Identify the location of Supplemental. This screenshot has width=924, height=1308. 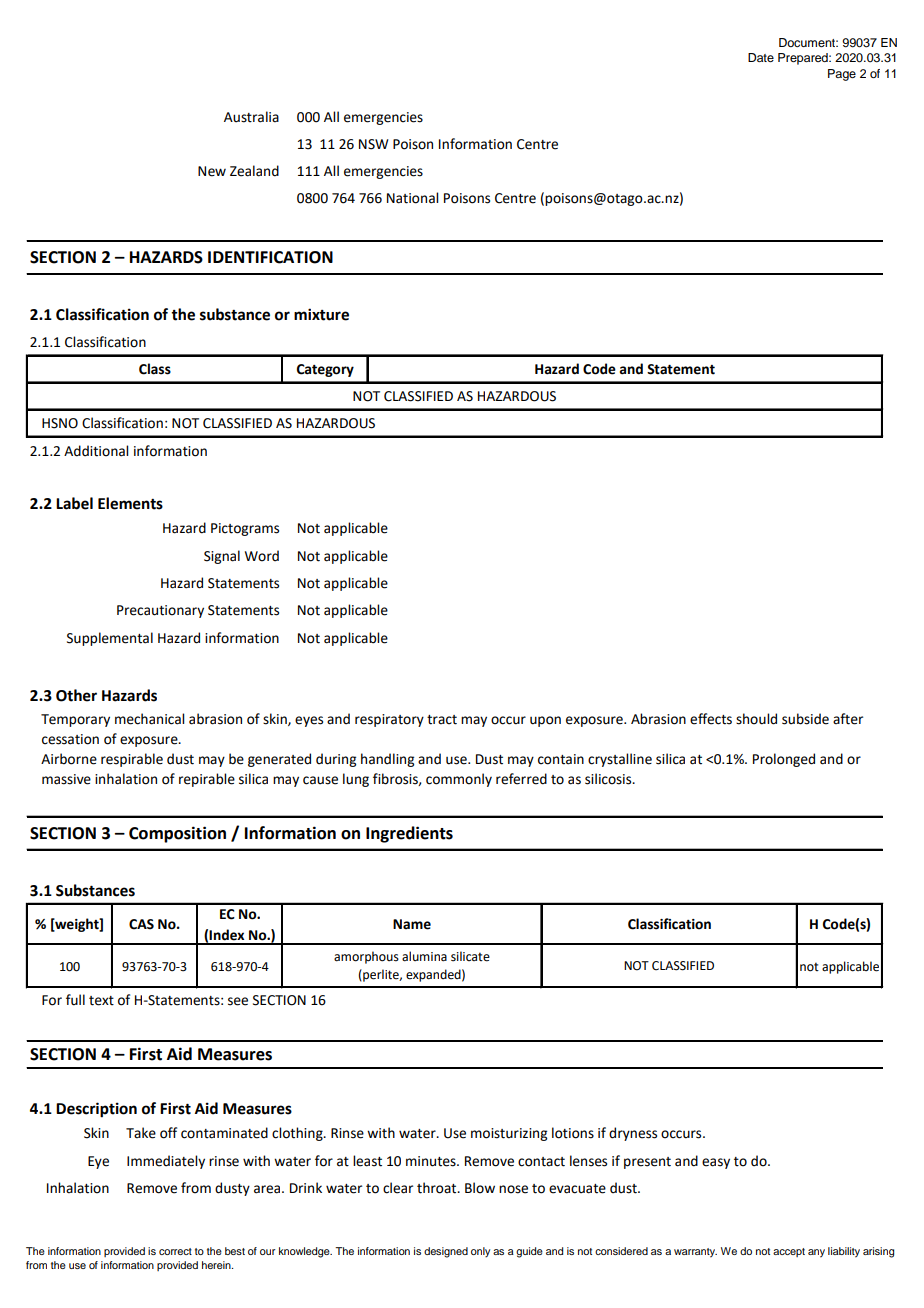
(110, 639).
